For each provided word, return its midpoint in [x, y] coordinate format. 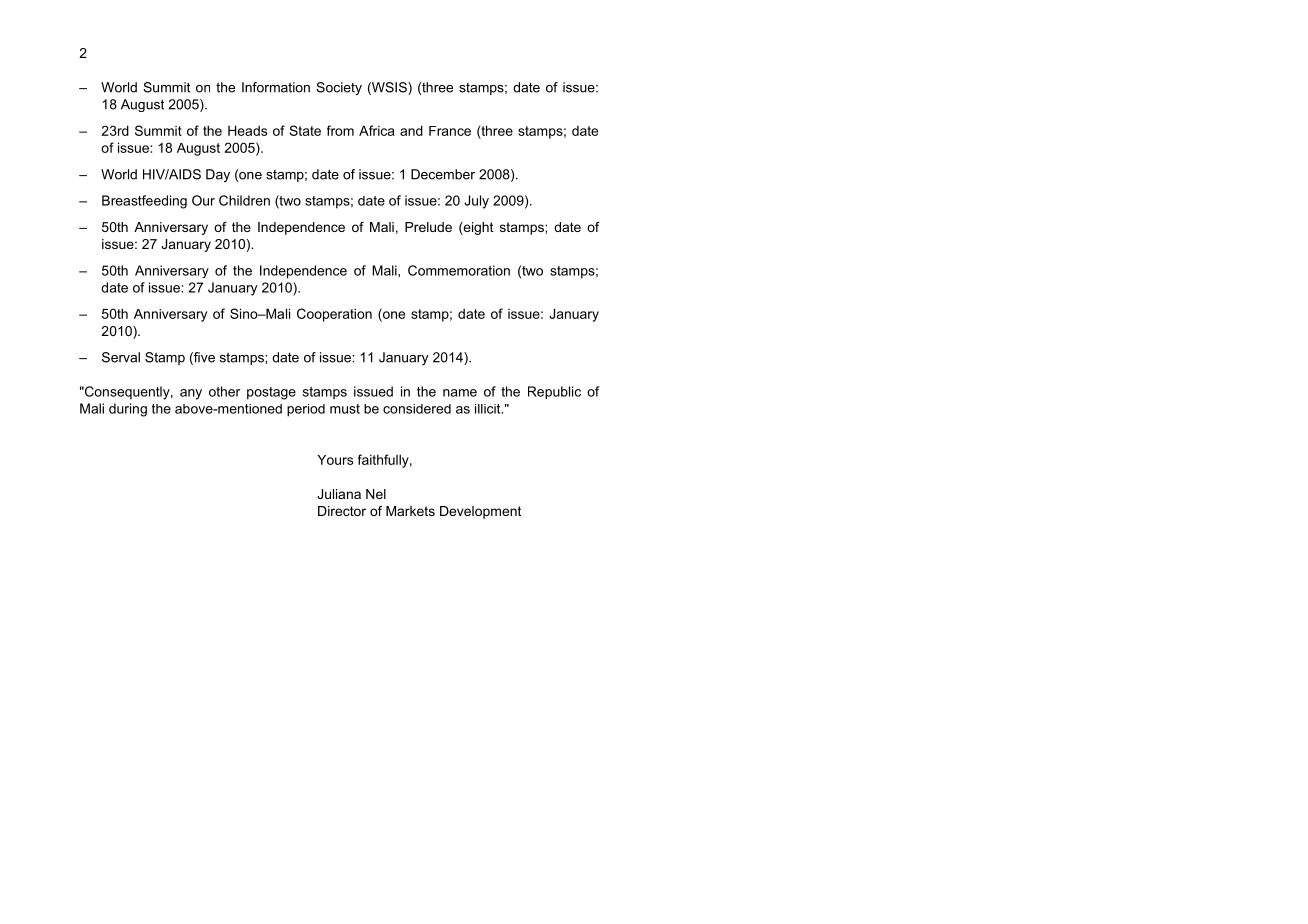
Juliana [339, 494]
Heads [247, 130]
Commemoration [459, 270]
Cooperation [334, 315]
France [450, 131]
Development [480, 512]
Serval [121, 357]
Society [339, 88]
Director [342, 511]
